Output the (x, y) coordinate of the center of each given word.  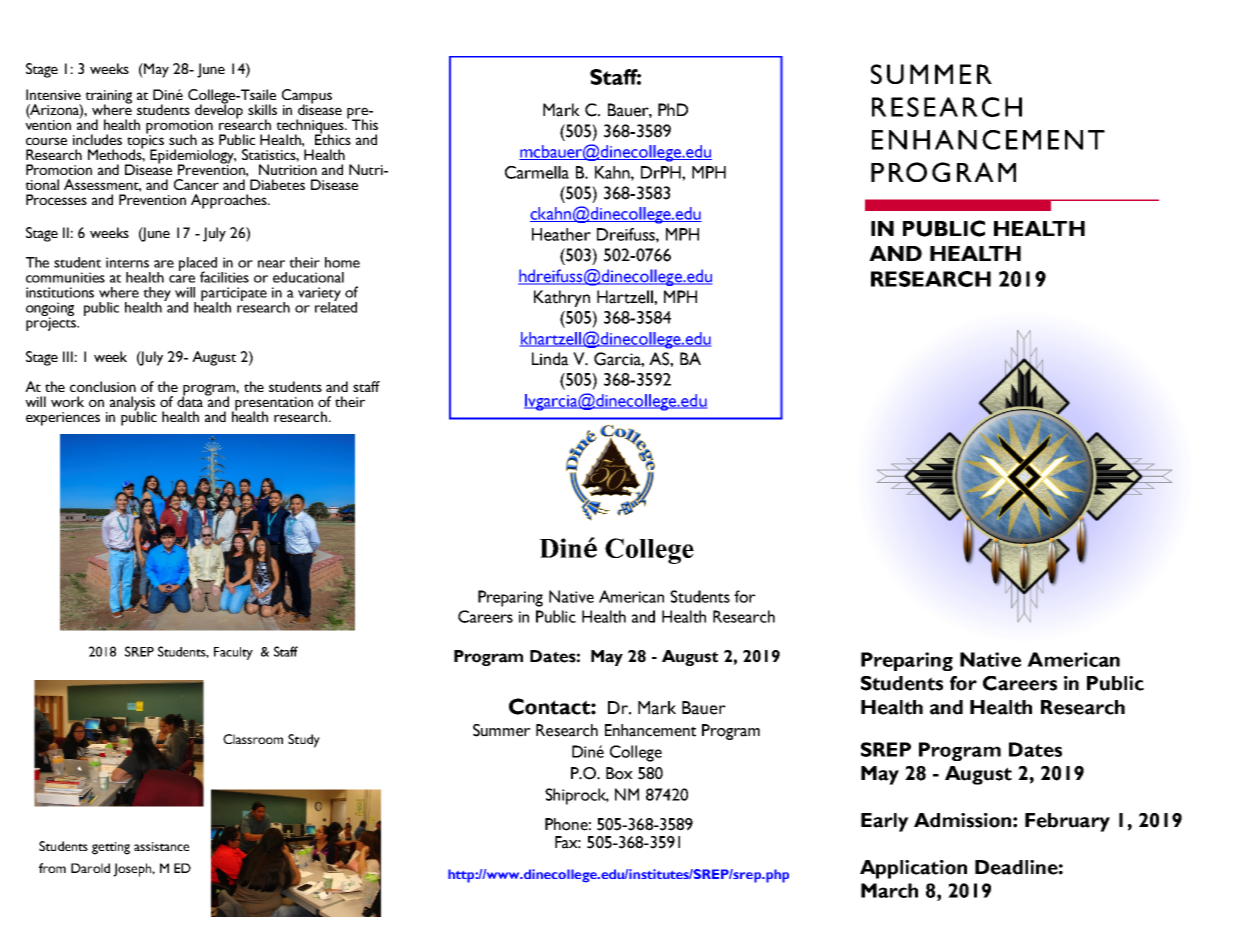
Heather (561, 234)
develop (218, 111)
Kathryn (562, 298)
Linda (550, 359)
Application (913, 869)
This (365, 124)
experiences (63, 419)
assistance (161, 846)
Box (619, 773)
